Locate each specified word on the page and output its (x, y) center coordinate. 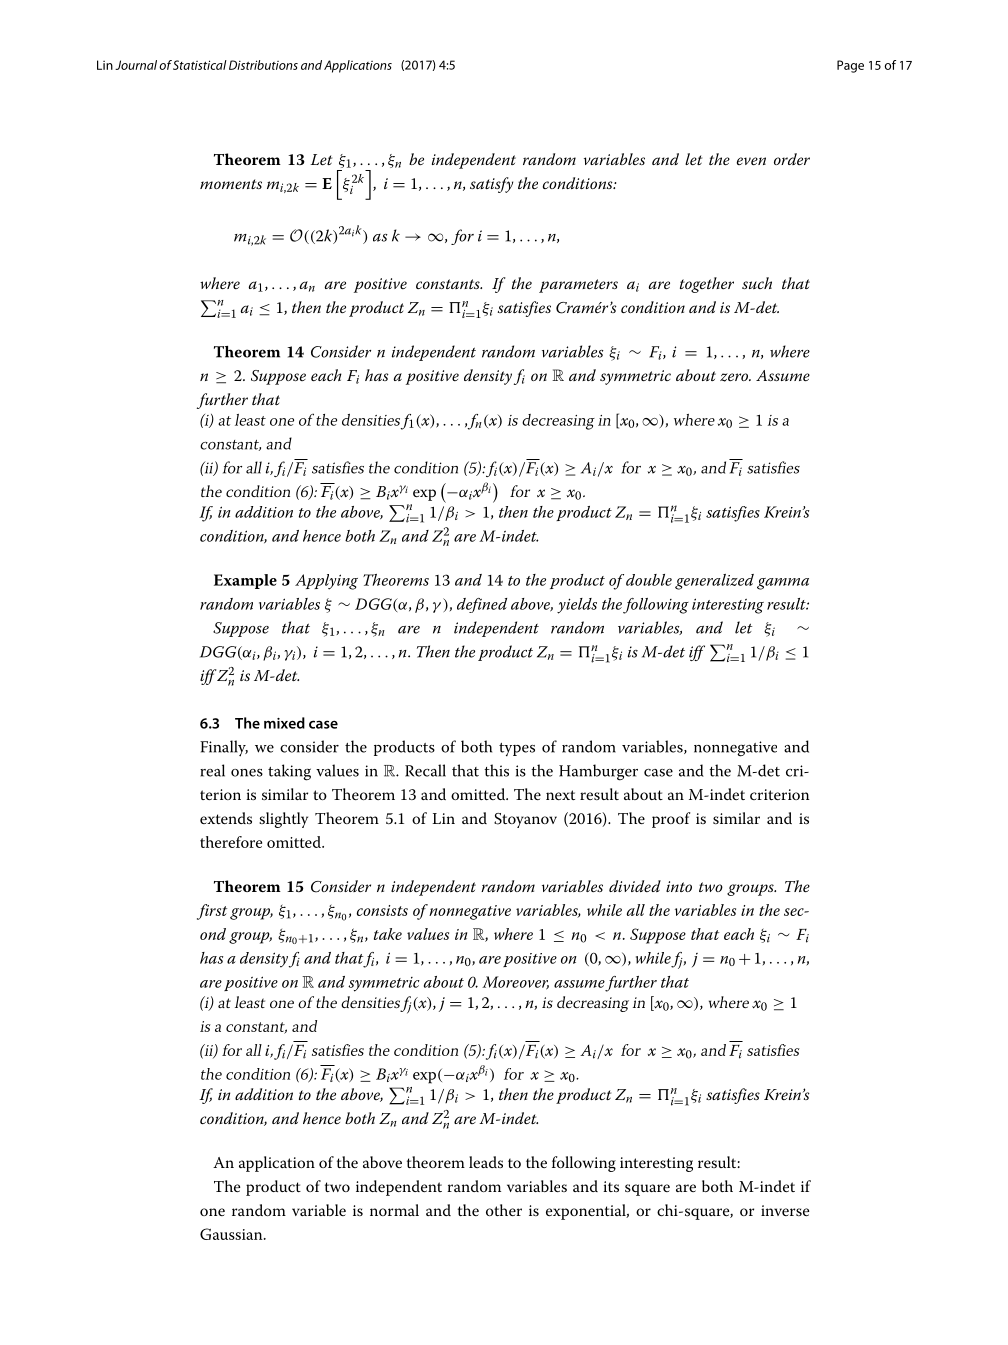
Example (245, 581)
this (496, 770)
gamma (783, 584)
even (751, 161)
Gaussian (232, 1234)
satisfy (491, 185)
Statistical (200, 65)
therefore (231, 842)
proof (671, 820)
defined (482, 605)
